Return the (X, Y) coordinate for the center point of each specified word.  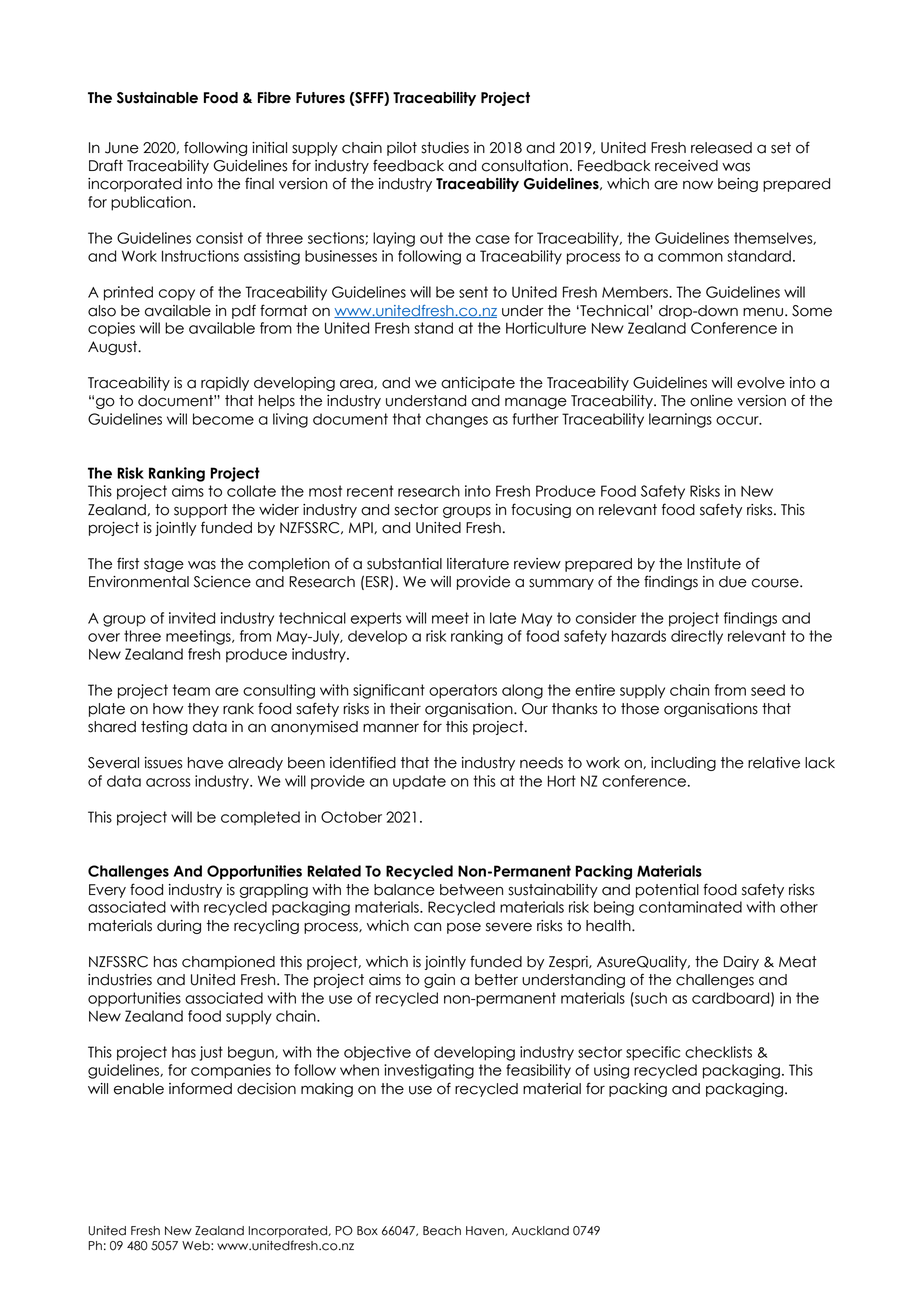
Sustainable (157, 98)
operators (463, 691)
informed (200, 1088)
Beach (442, 1231)
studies (445, 148)
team (191, 690)
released (721, 148)
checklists (718, 1052)
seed (768, 690)
